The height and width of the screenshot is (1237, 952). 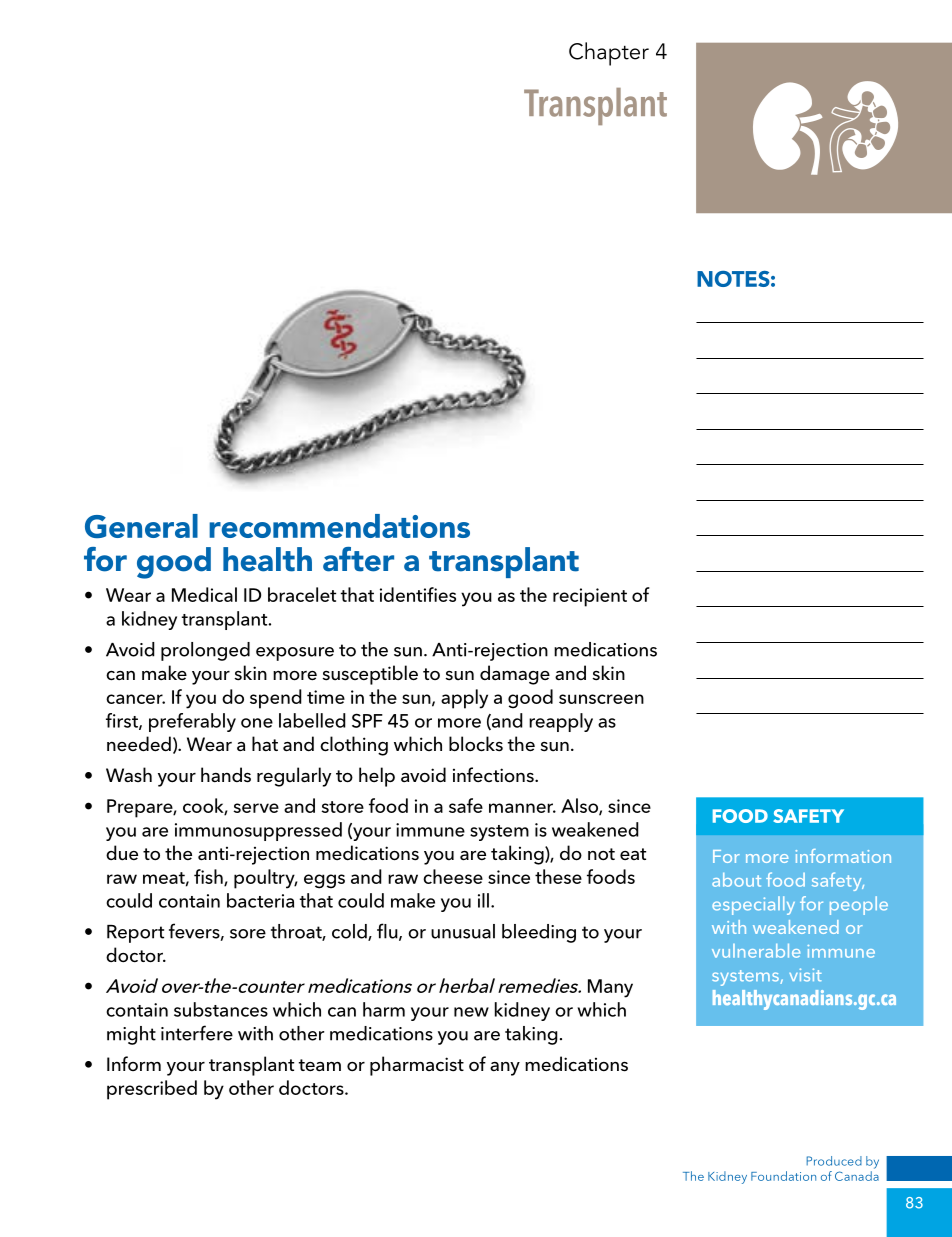 I want to click on identifies, so click(x=418, y=594).
